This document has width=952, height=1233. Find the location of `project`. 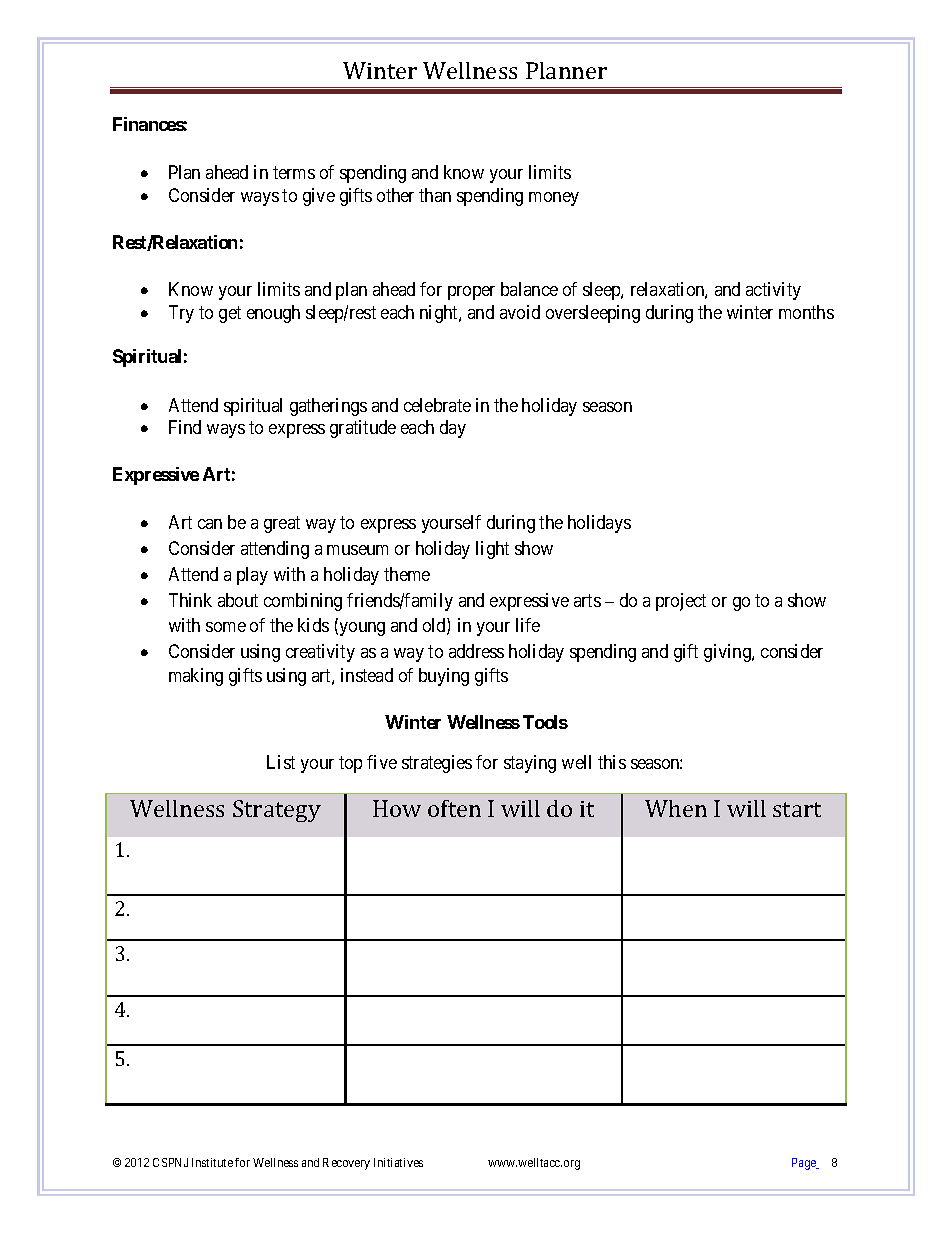

project is located at coordinates (681, 602).
